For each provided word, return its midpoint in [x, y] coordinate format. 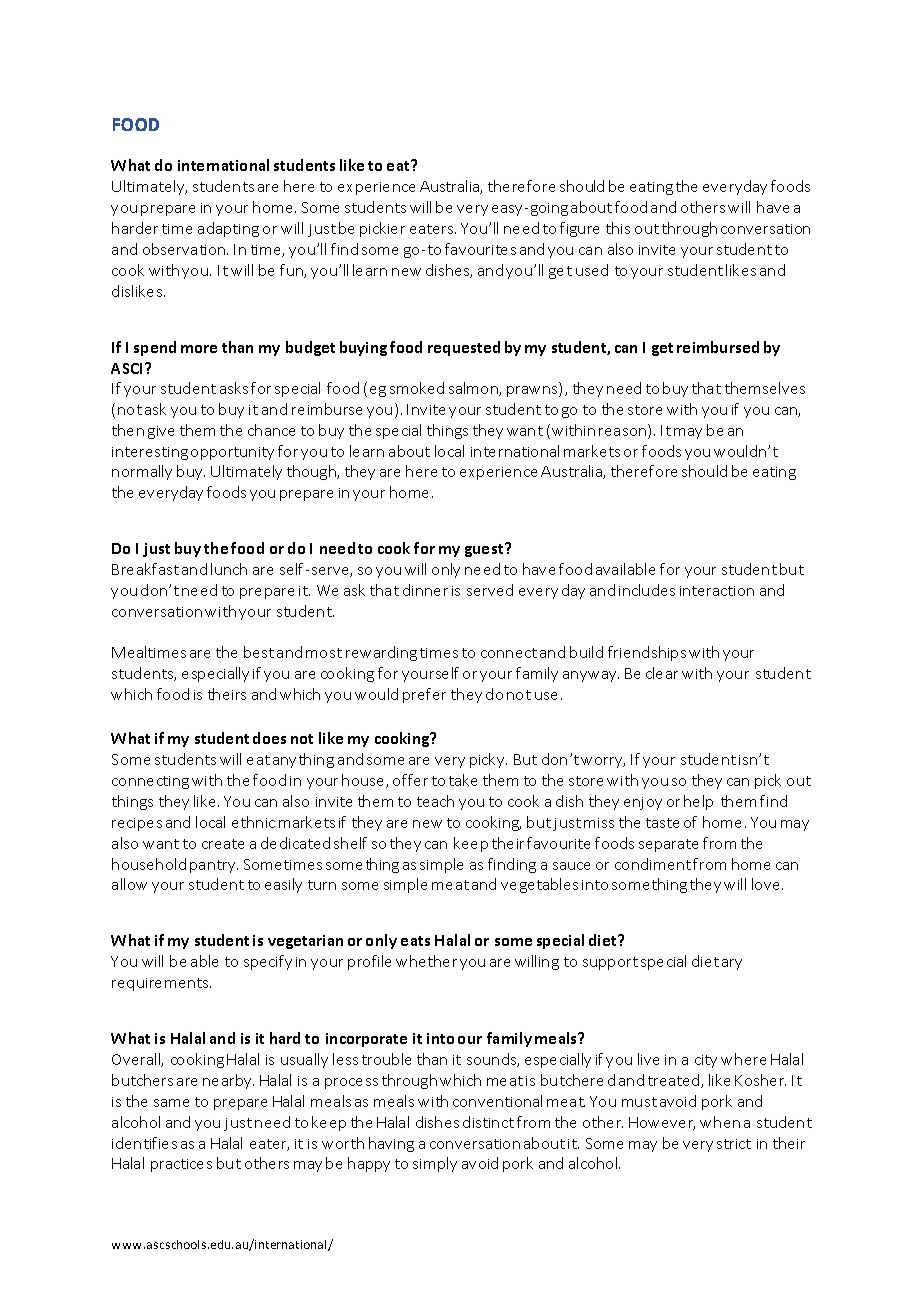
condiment [653, 864]
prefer [424, 695]
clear [662, 673]
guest [485, 550]
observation [185, 249]
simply [435, 1164]
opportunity [232, 453]
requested [464, 348]
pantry [214, 866]
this [618, 228]
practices [181, 1165]
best [259, 652]
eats [415, 941]
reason [624, 433]
